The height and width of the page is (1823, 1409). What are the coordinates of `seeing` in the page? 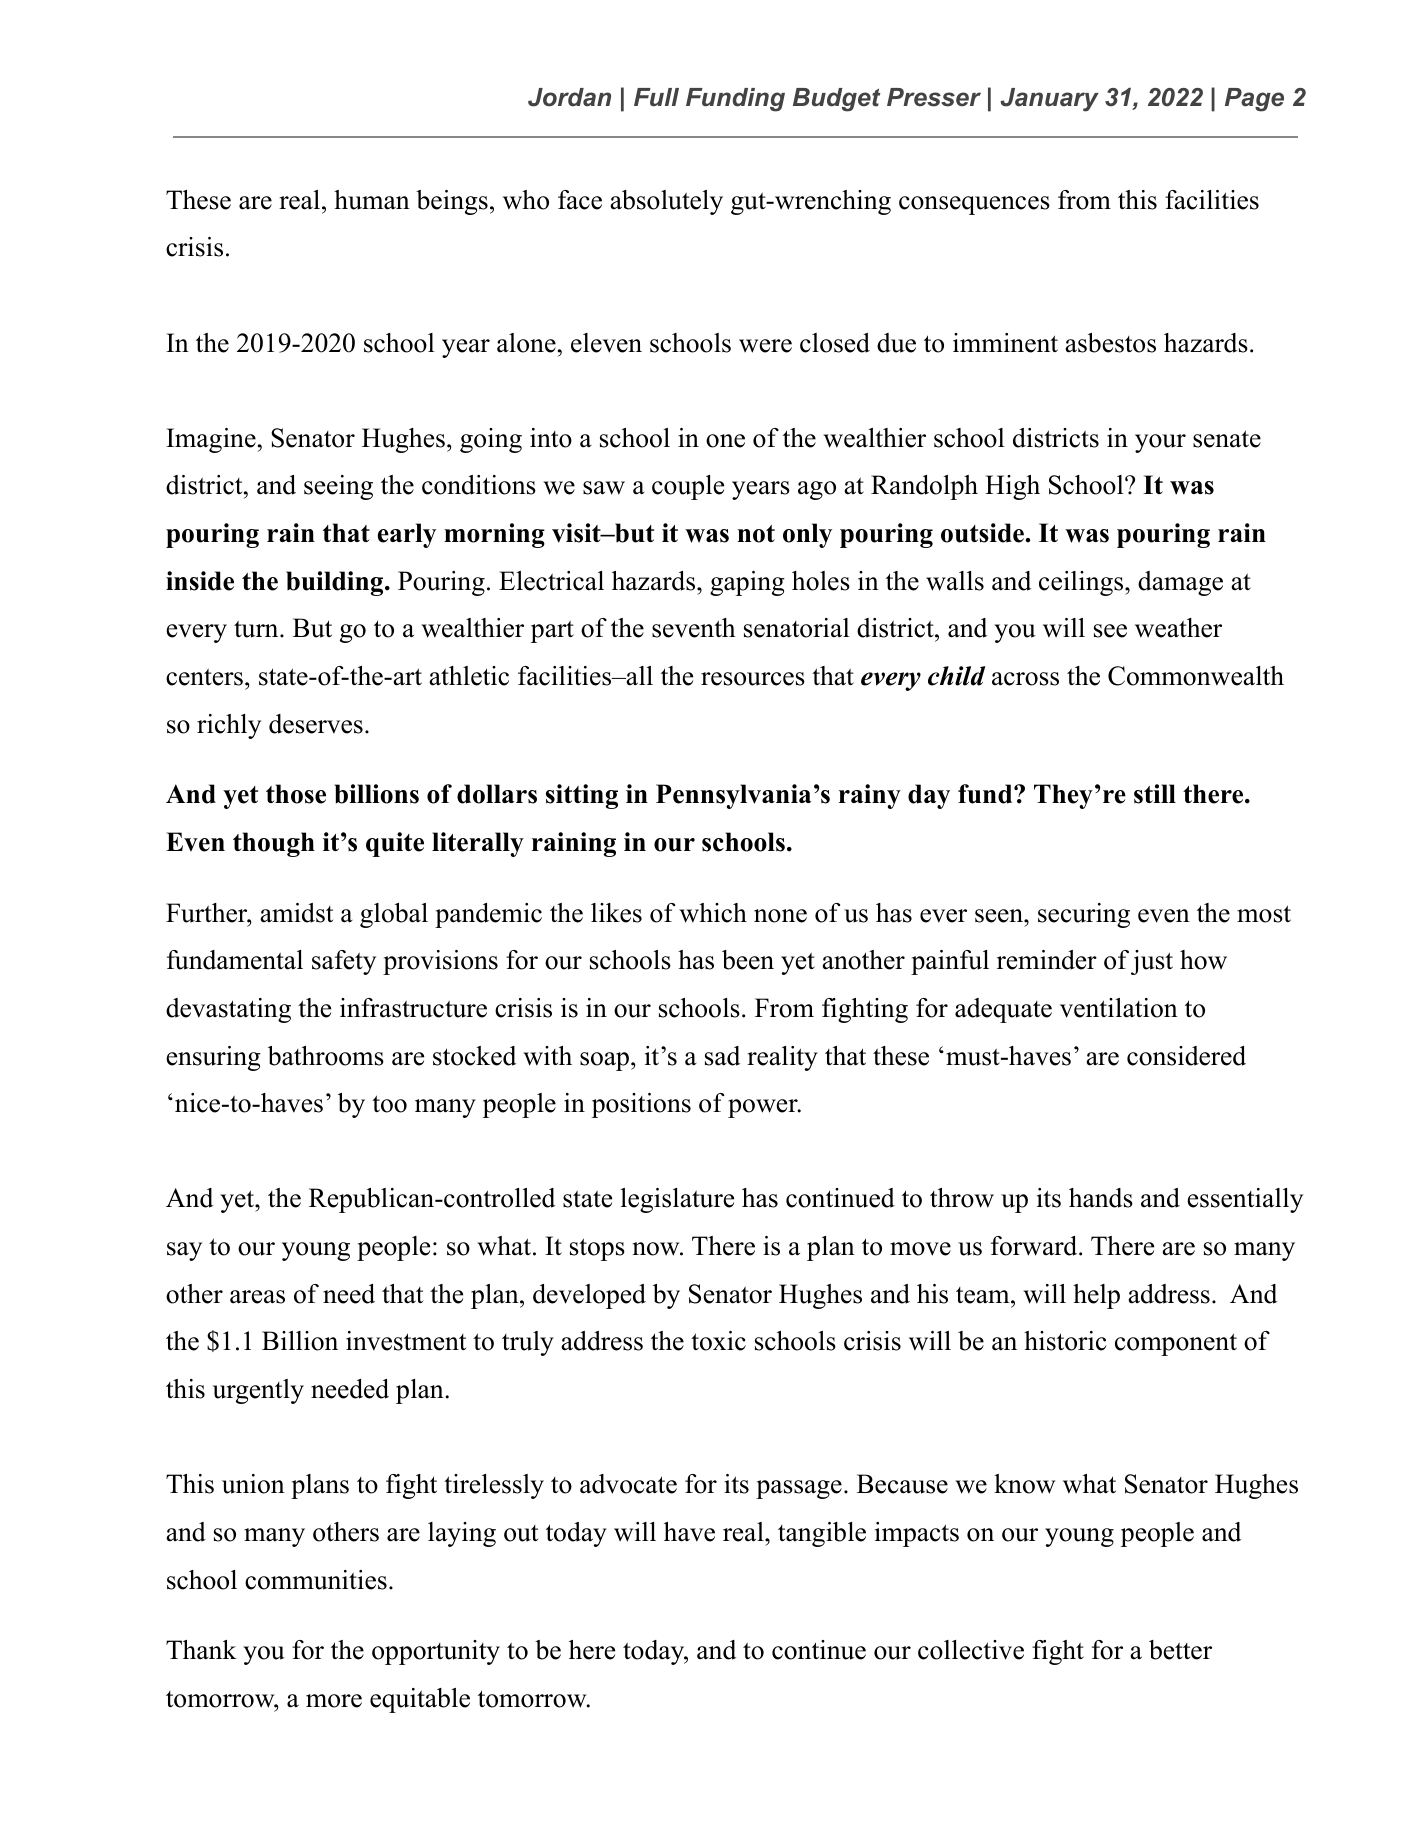 It's located at (338, 487).
